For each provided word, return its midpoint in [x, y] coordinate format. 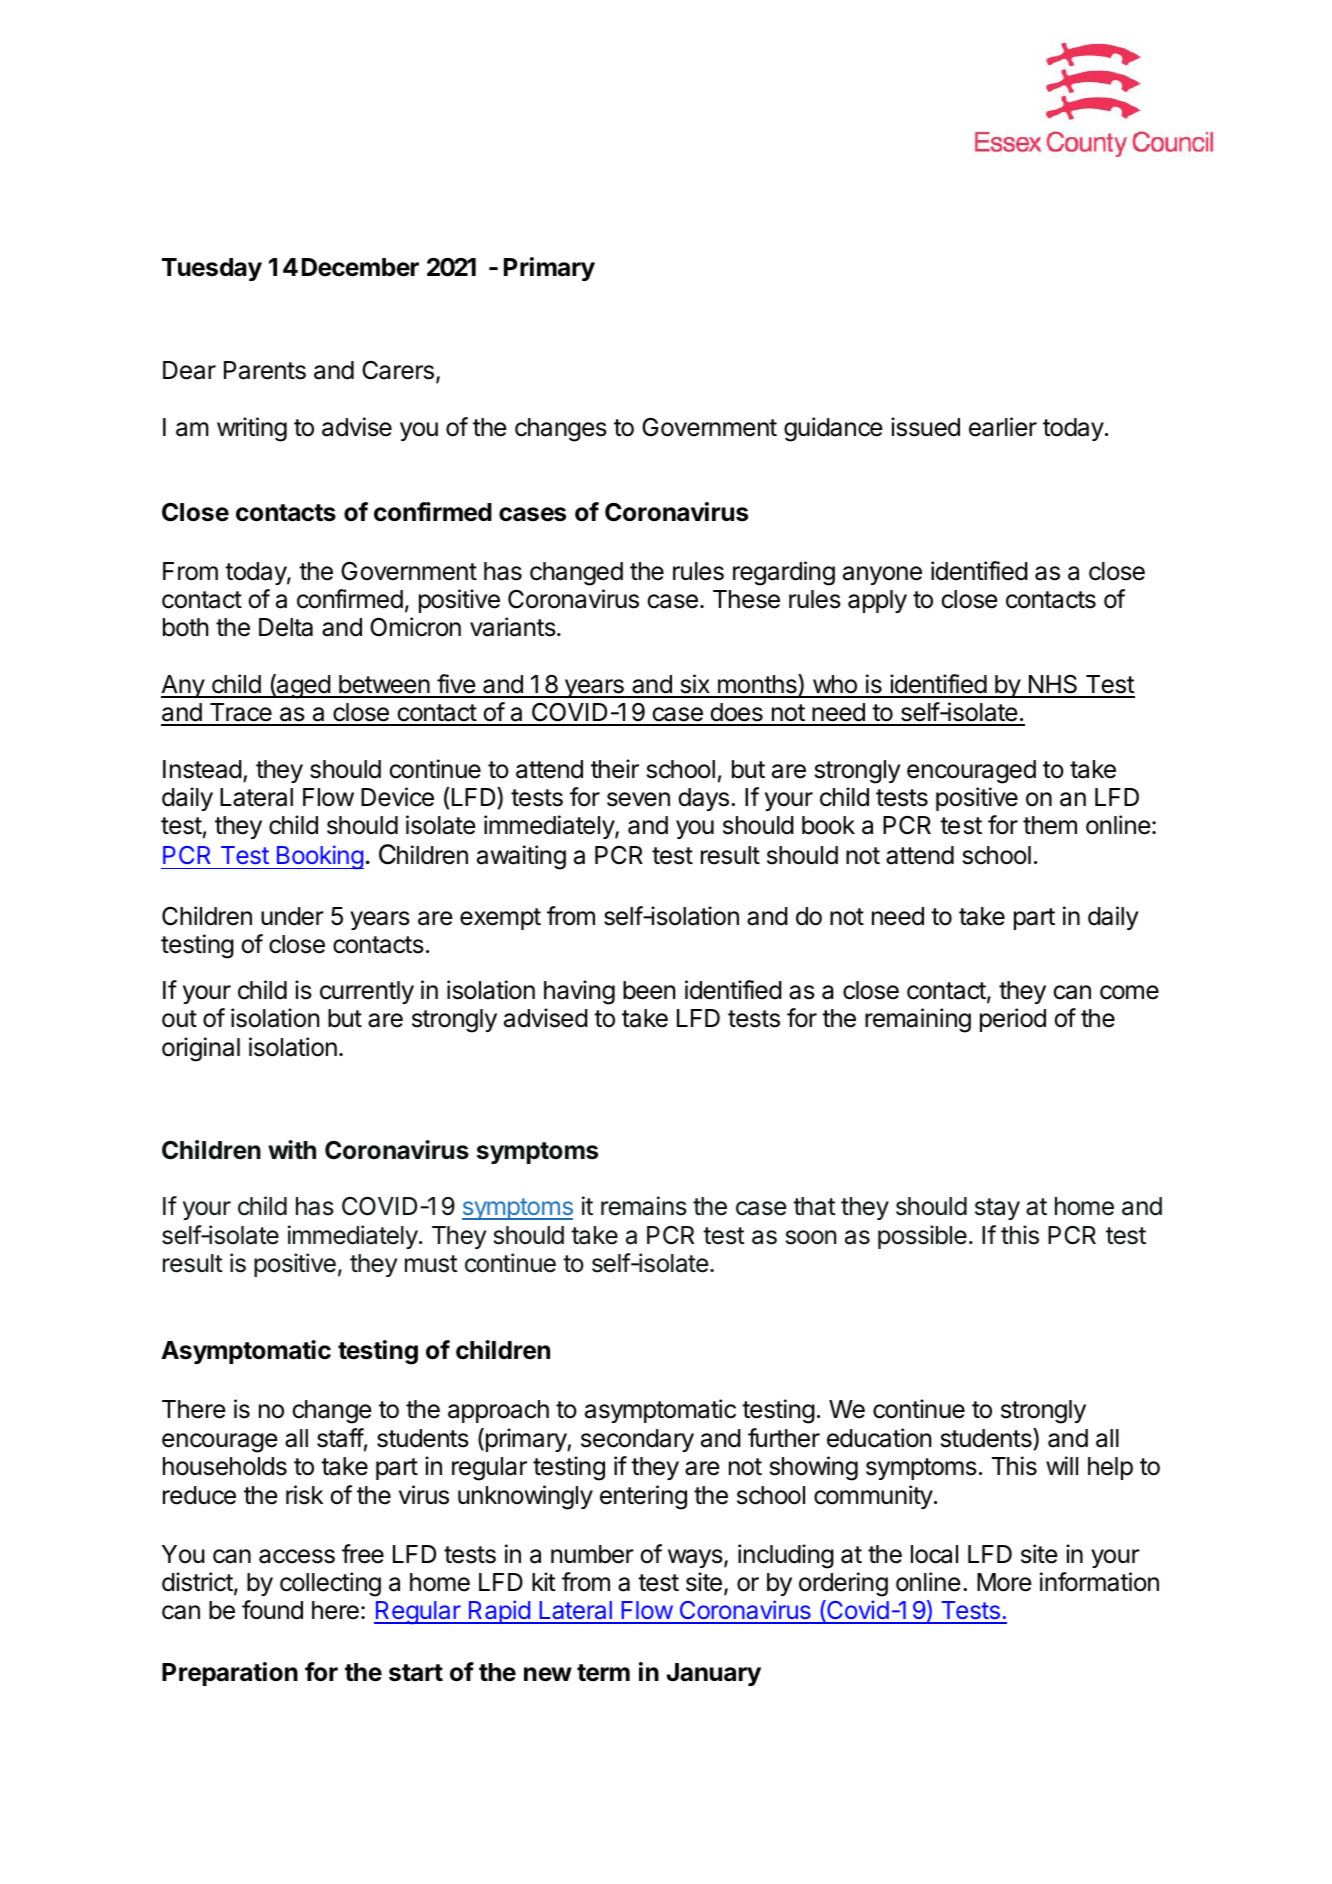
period [1013, 1020]
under [292, 916]
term [603, 1673]
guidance [833, 429]
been [649, 990]
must [431, 1264]
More [1004, 1582]
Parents [265, 370]
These [746, 599]
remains [644, 1206]
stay [997, 1209]
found [272, 1610]
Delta [286, 627]
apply [877, 601]
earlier [1003, 427]
